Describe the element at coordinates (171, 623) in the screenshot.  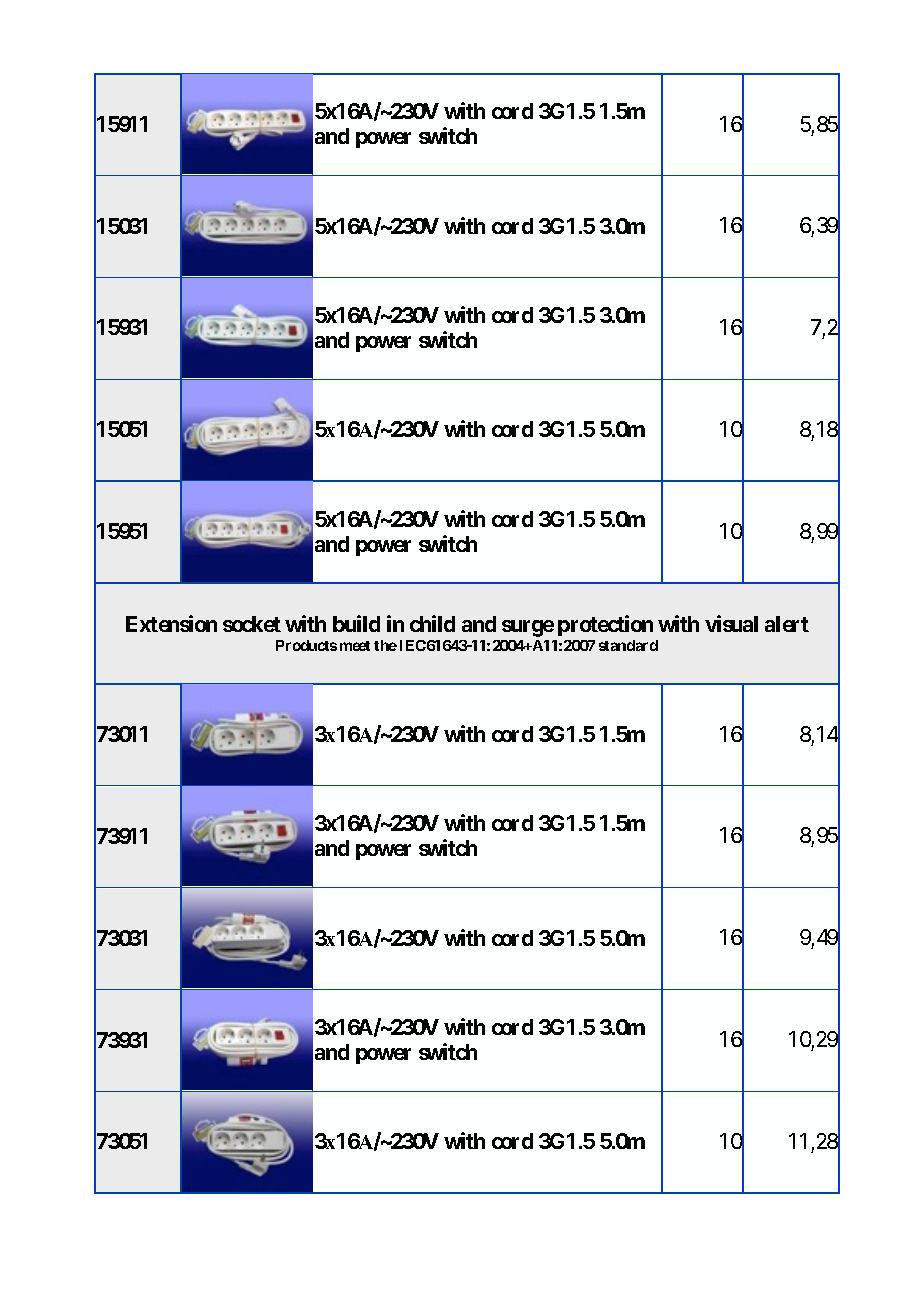
I see `Extension` at that location.
